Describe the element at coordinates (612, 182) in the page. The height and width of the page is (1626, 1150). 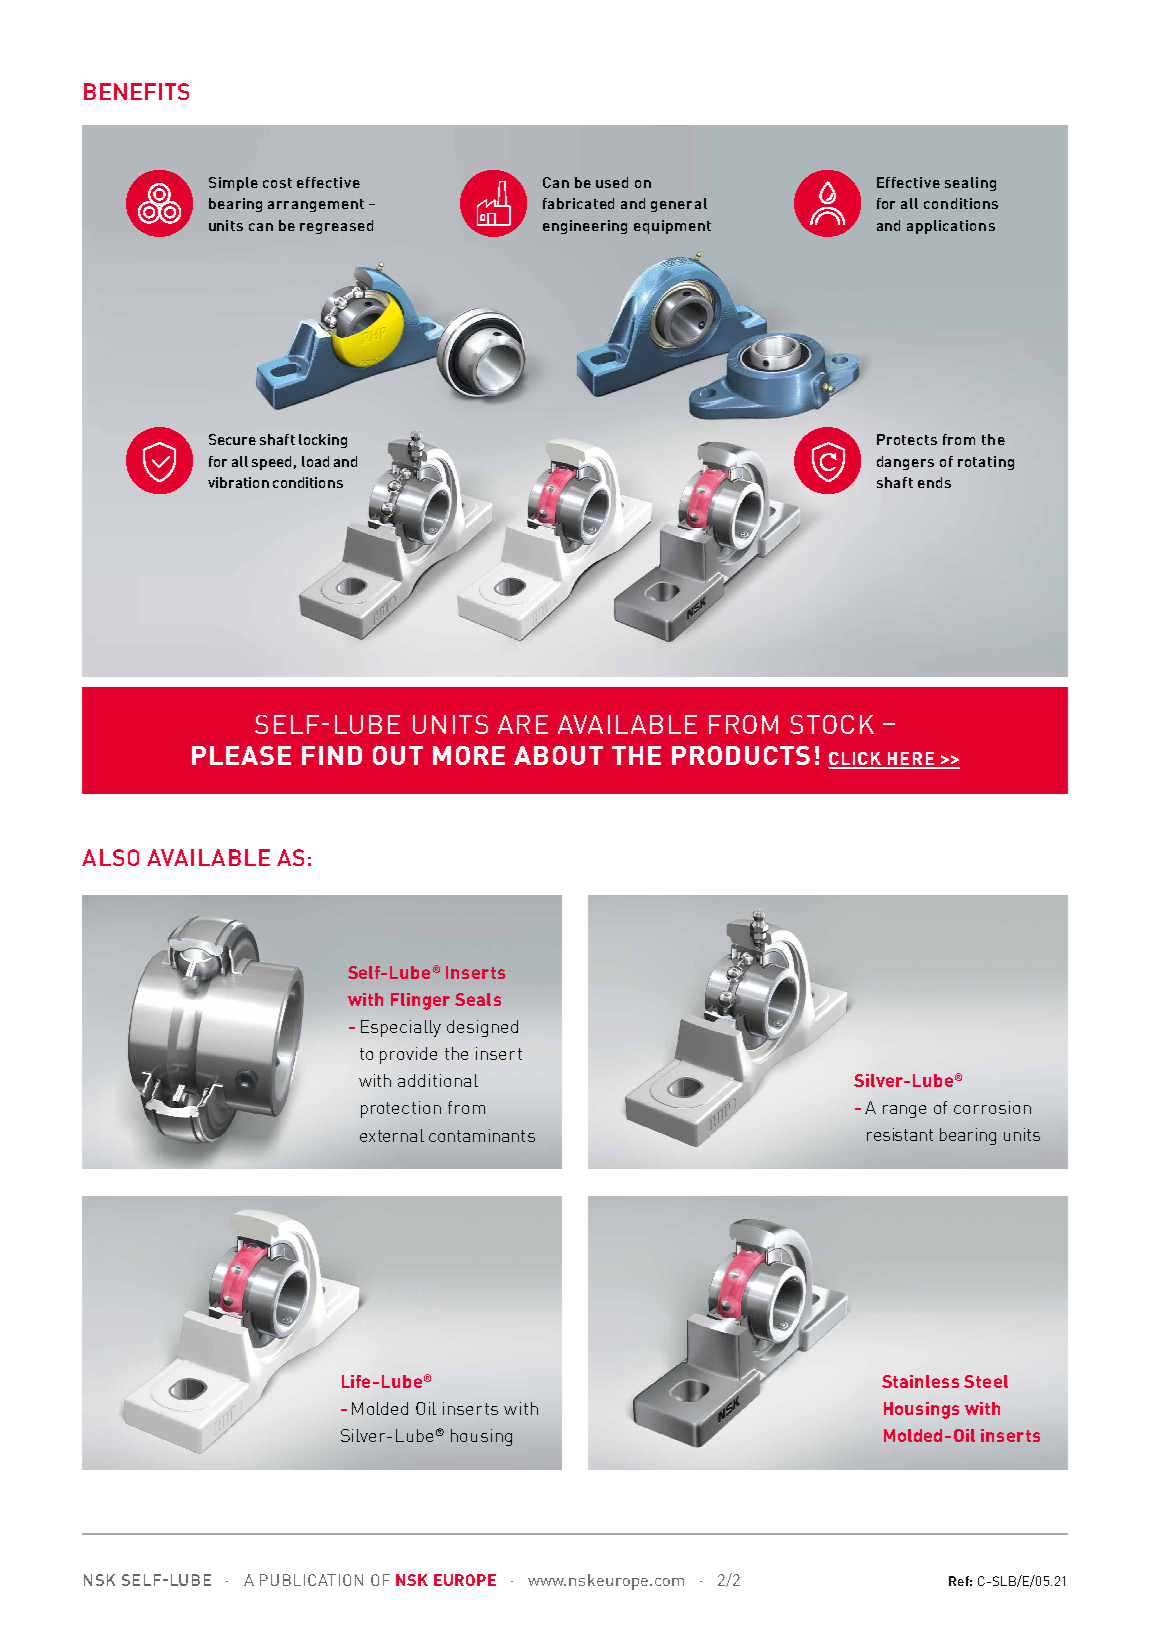
I see `used` at that location.
